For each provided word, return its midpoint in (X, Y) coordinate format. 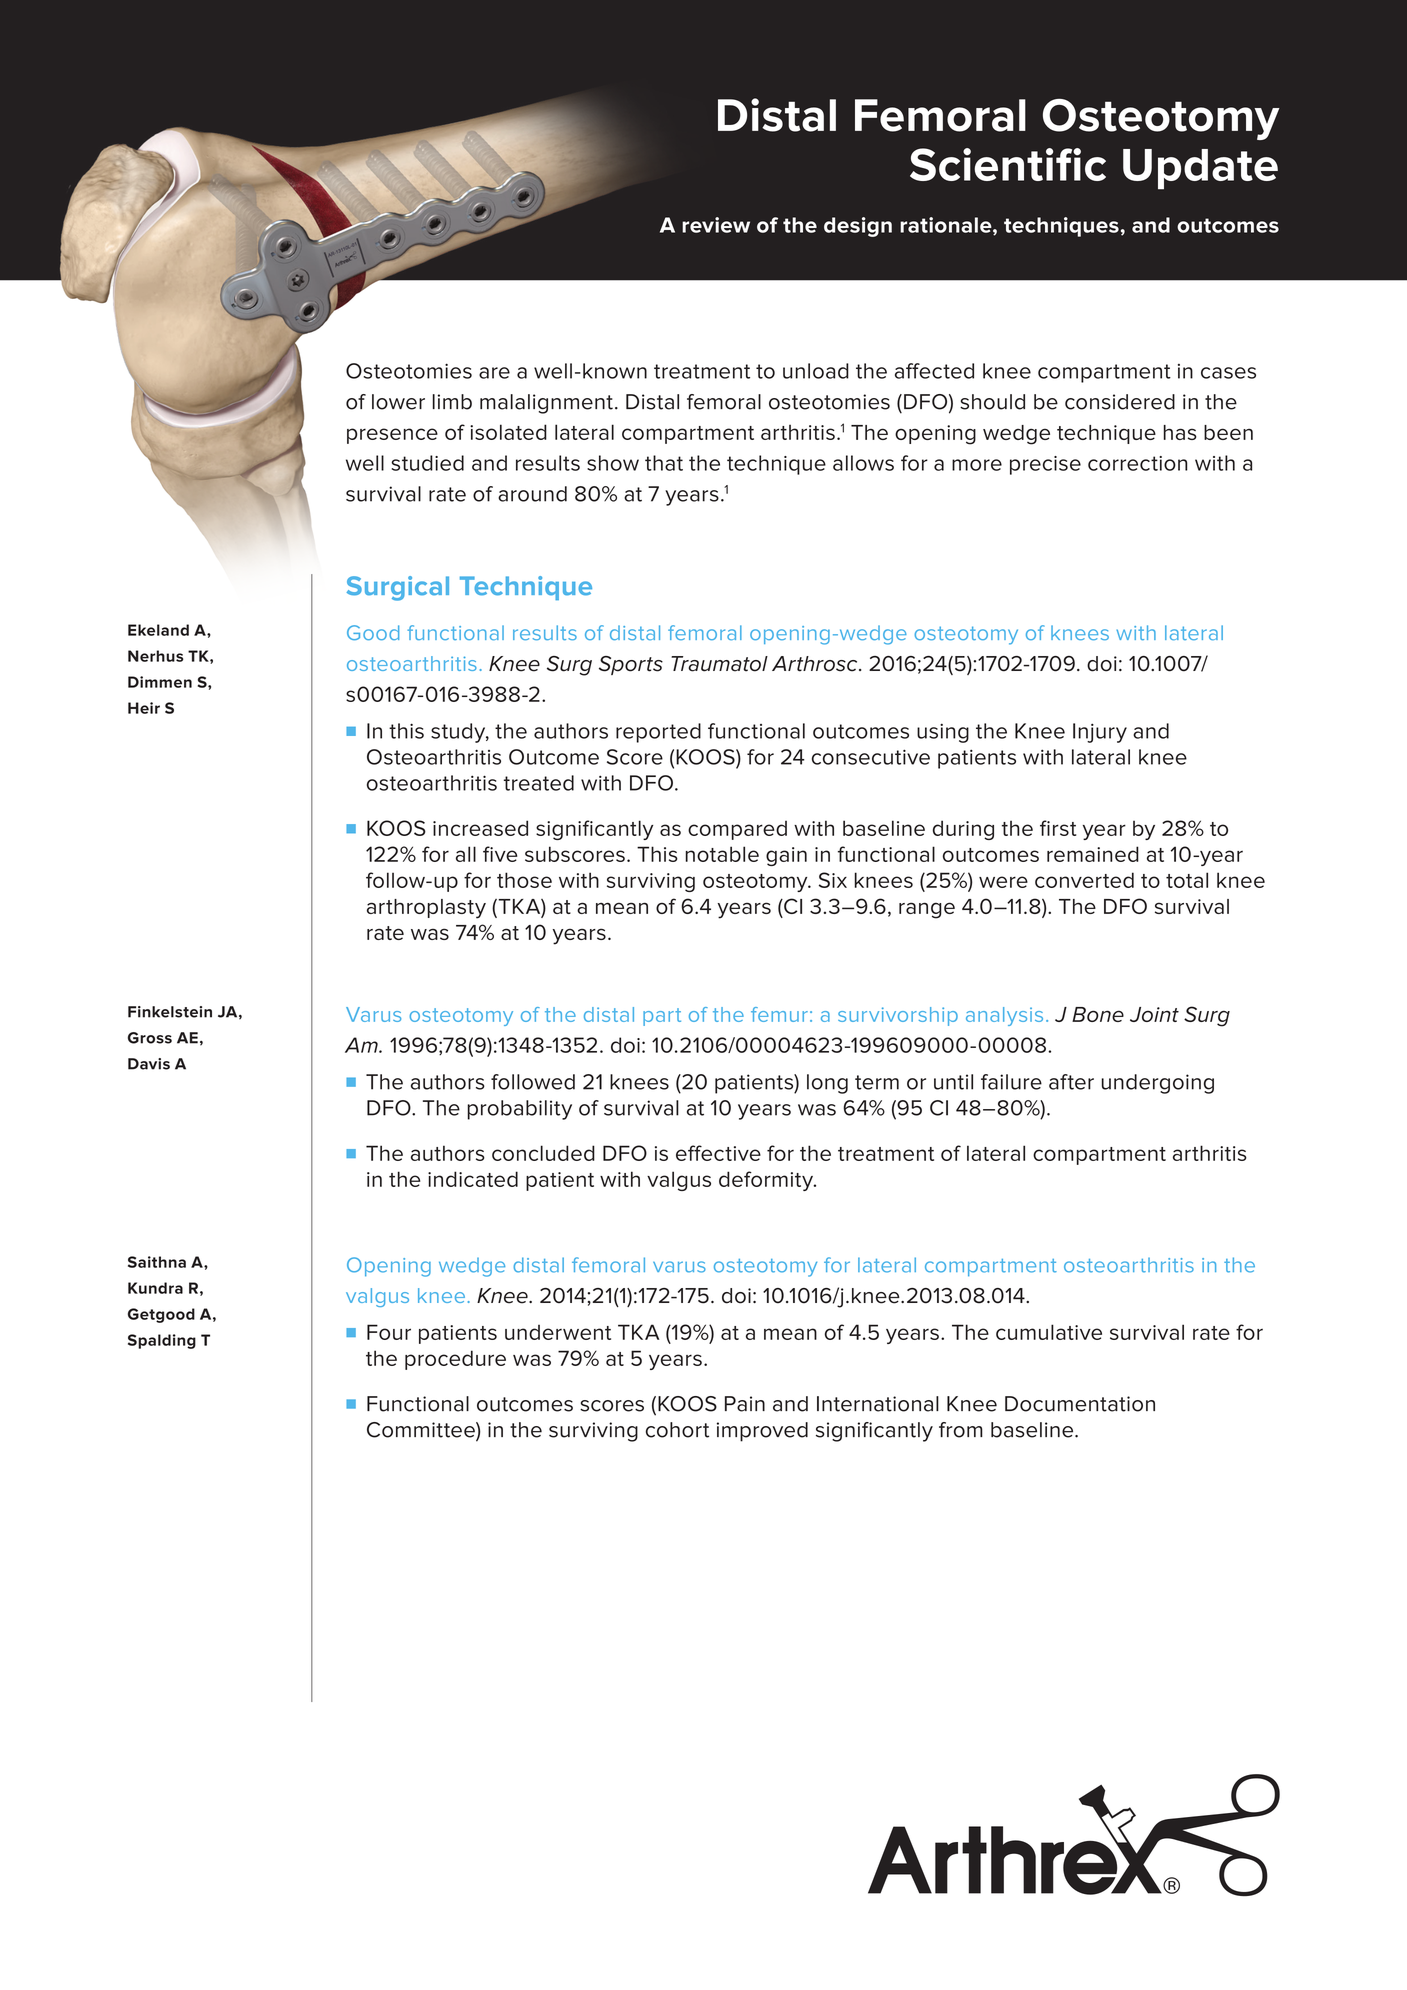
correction (1138, 463)
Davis (149, 1064)
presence (392, 436)
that (664, 463)
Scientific (1008, 164)
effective (718, 1153)
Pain (745, 1404)
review (716, 225)
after (1071, 1082)
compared (737, 830)
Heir (144, 708)
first (1058, 828)
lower (398, 402)
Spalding (162, 1341)
